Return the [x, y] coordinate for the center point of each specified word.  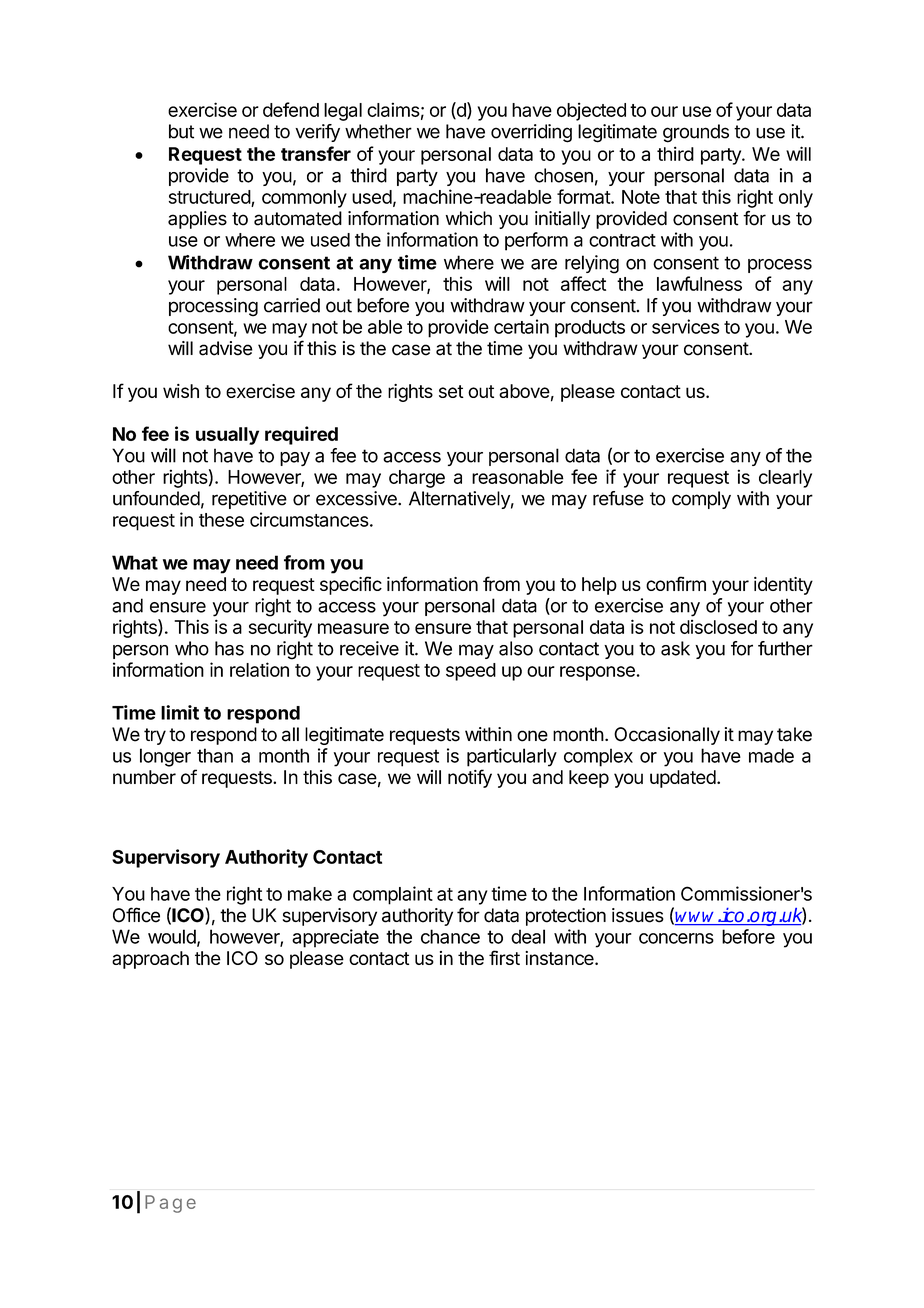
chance [450, 936]
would [172, 936]
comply [701, 500]
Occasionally [667, 736]
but [181, 131]
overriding [531, 133]
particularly [512, 757]
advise [225, 348]
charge [417, 479]
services [685, 326]
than [215, 755]
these [221, 520]
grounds [696, 133]
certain [521, 326]
